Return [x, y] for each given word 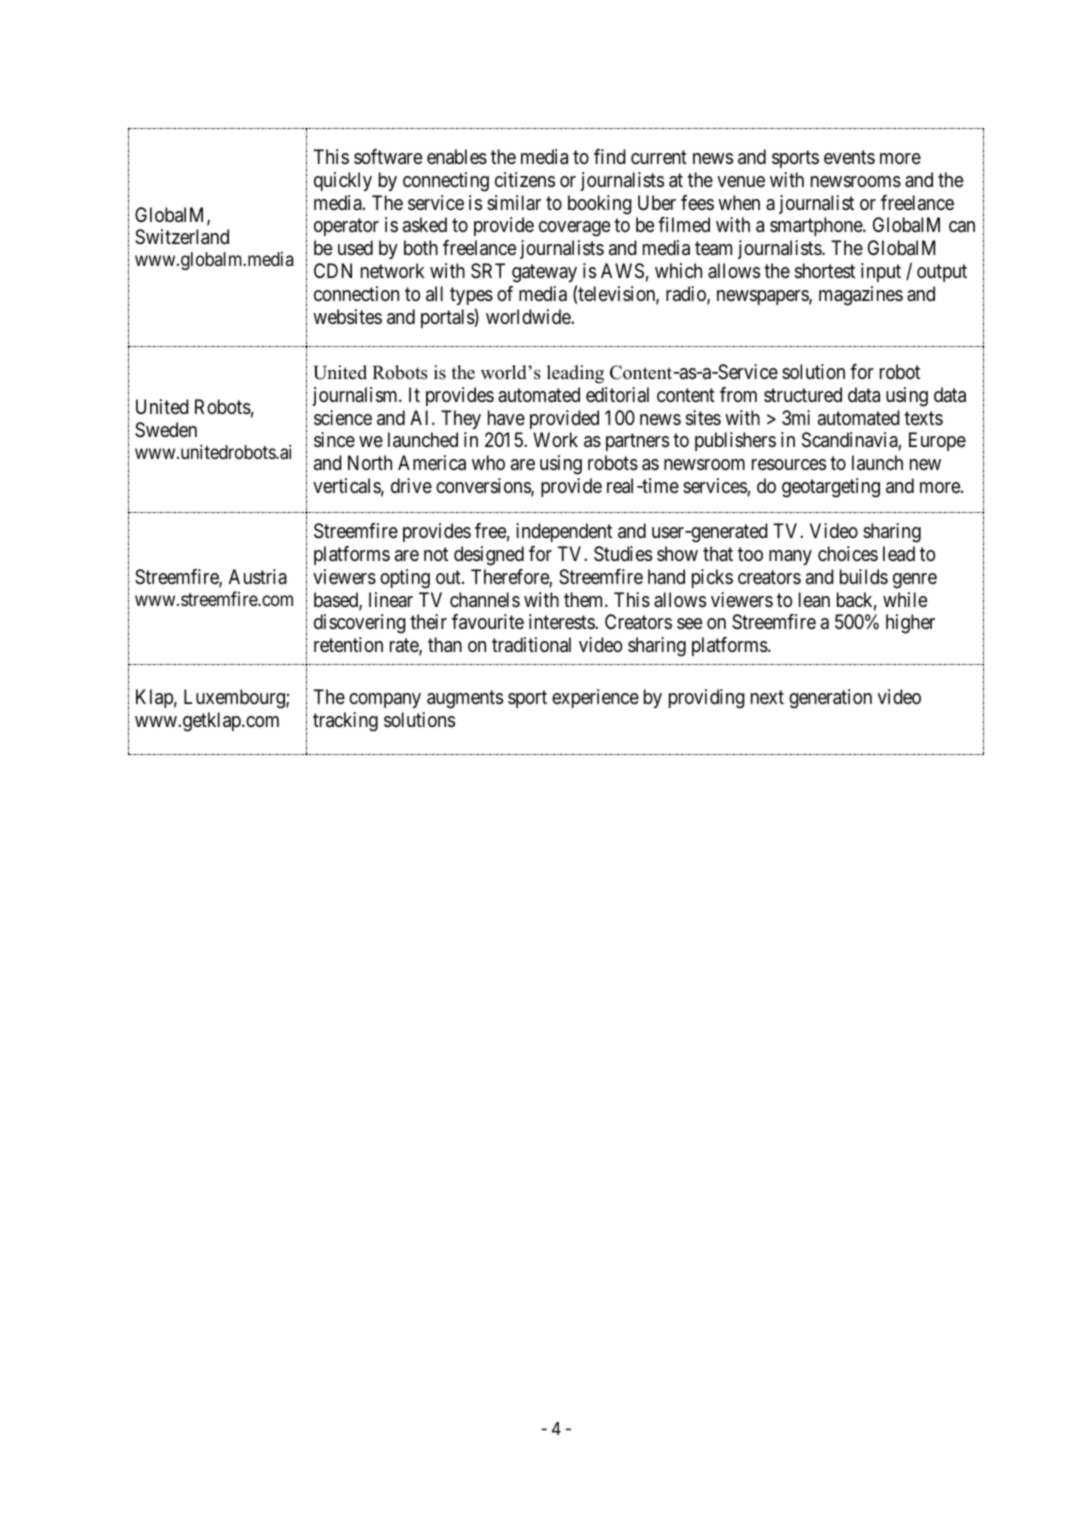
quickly [343, 181]
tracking [345, 722]
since [334, 440]
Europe [937, 441]
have [506, 418]
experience [595, 698]
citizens [525, 180]
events [849, 157]
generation [830, 699]
